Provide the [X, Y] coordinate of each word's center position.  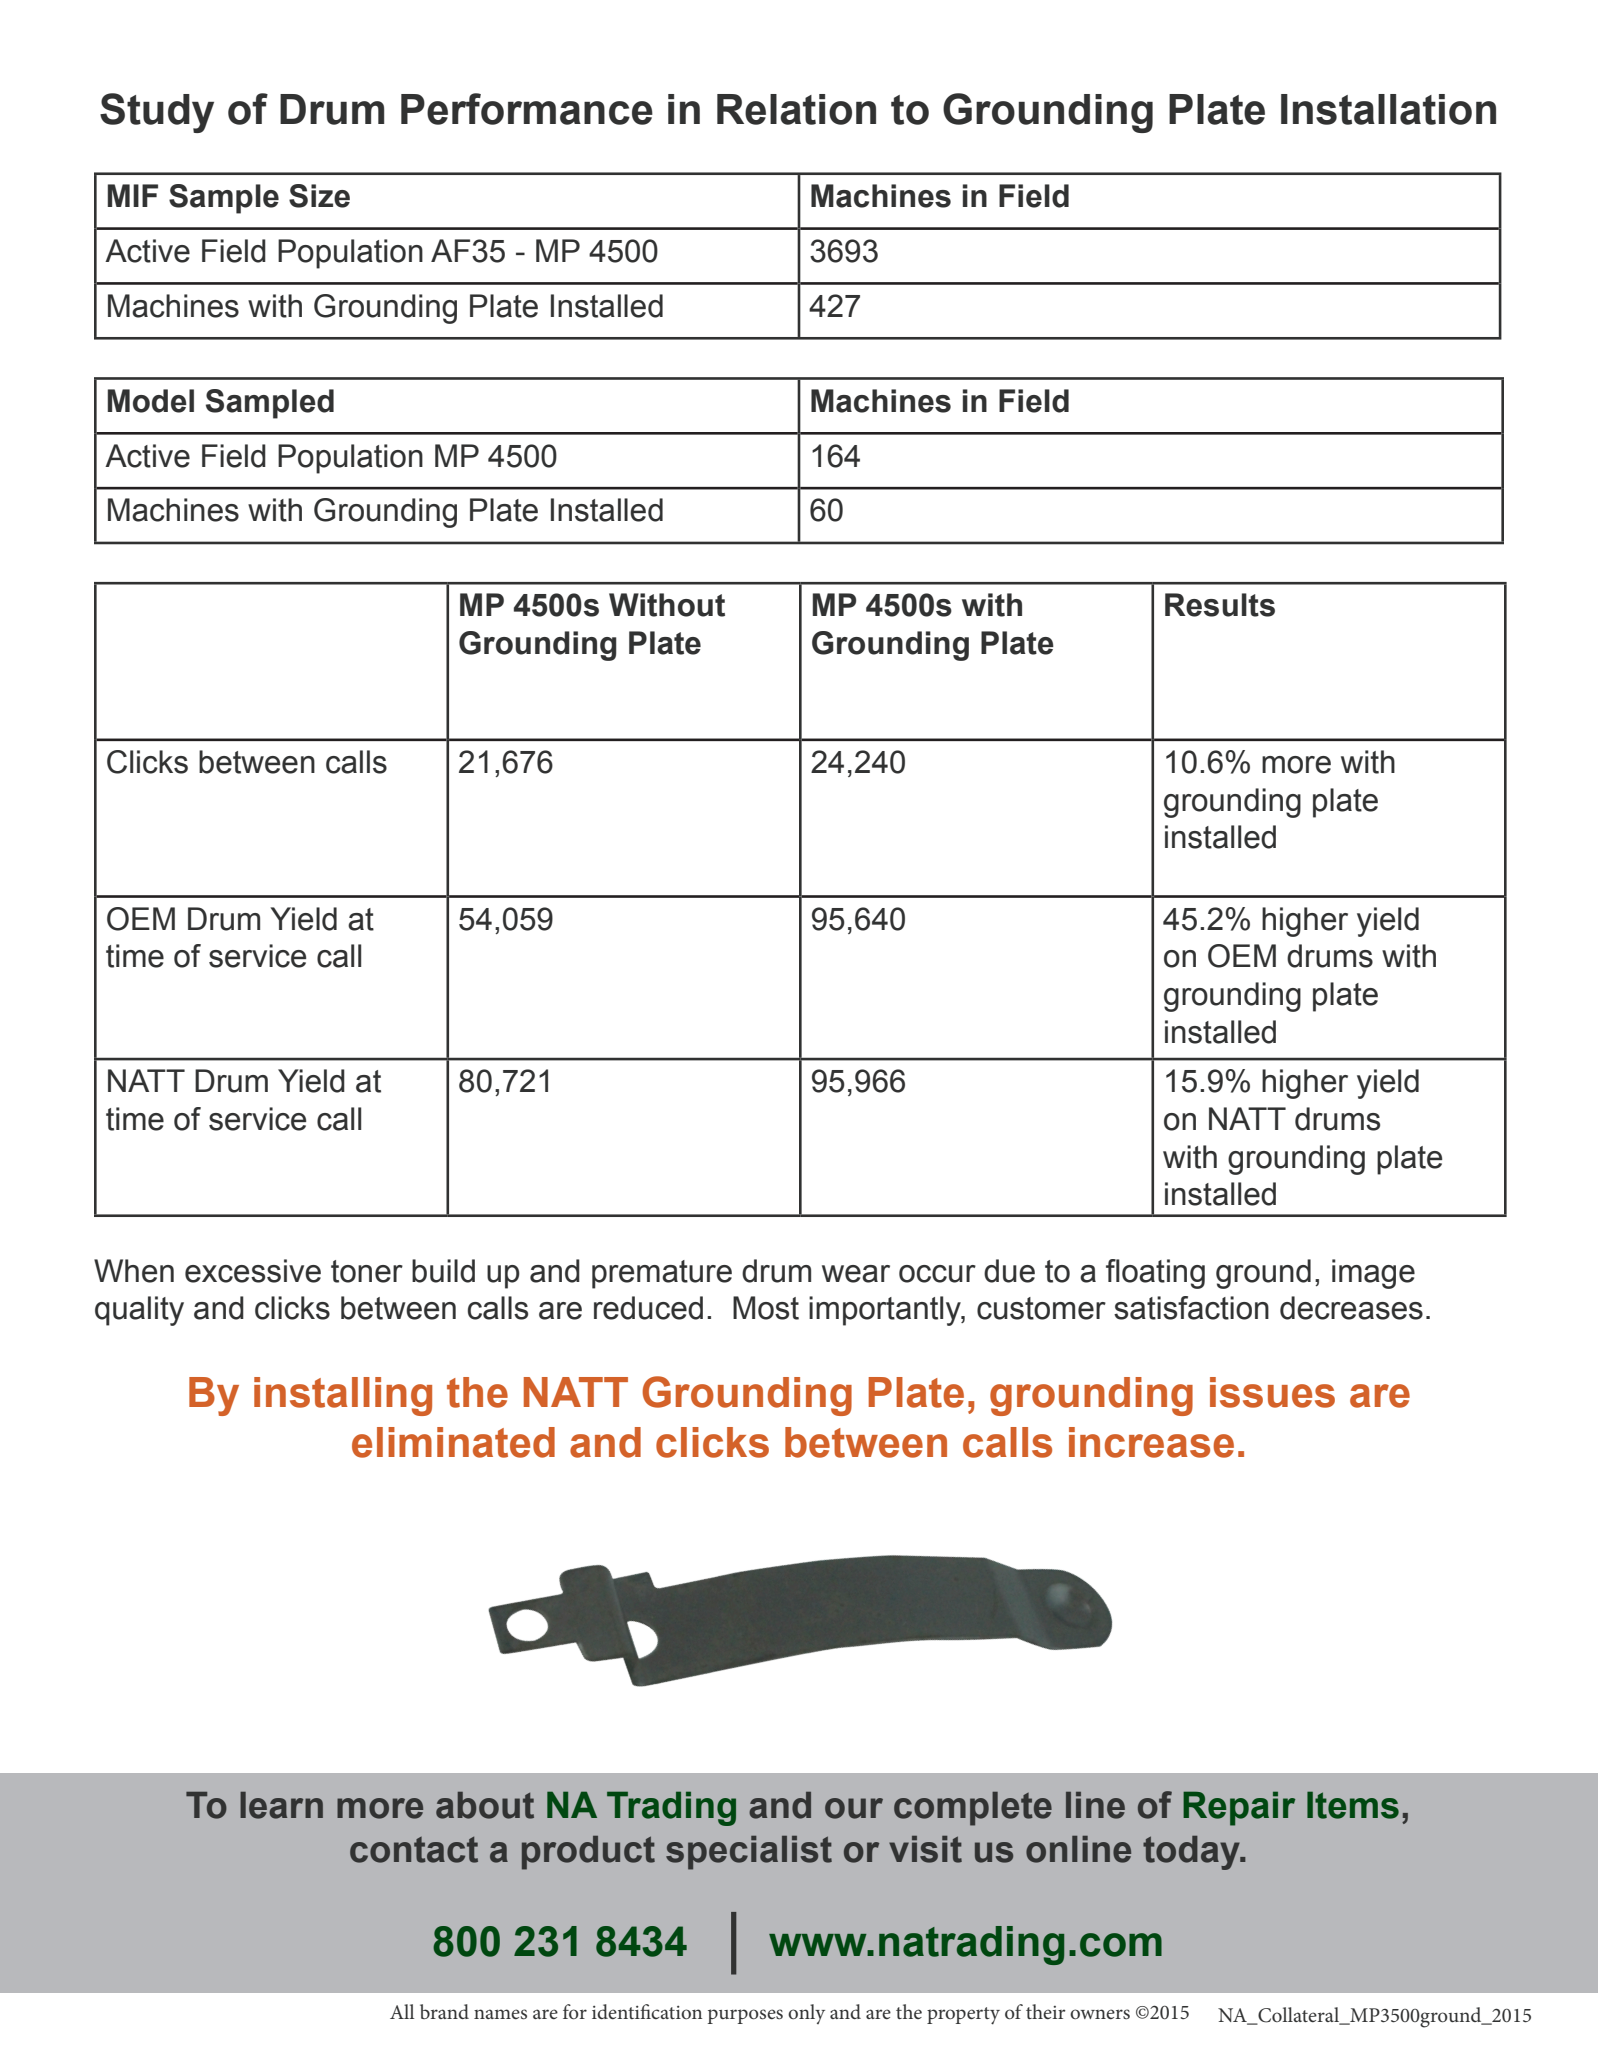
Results [1220, 605]
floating [1155, 1274]
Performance [527, 109]
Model [151, 401]
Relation [796, 109]
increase [1151, 1442]
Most [766, 1308]
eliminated [453, 1442]
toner [367, 1271]
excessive [253, 1271]
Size [319, 196]
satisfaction [1191, 1308]
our [854, 1808]
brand [444, 2011]
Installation [1388, 109]
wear [856, 1274]
